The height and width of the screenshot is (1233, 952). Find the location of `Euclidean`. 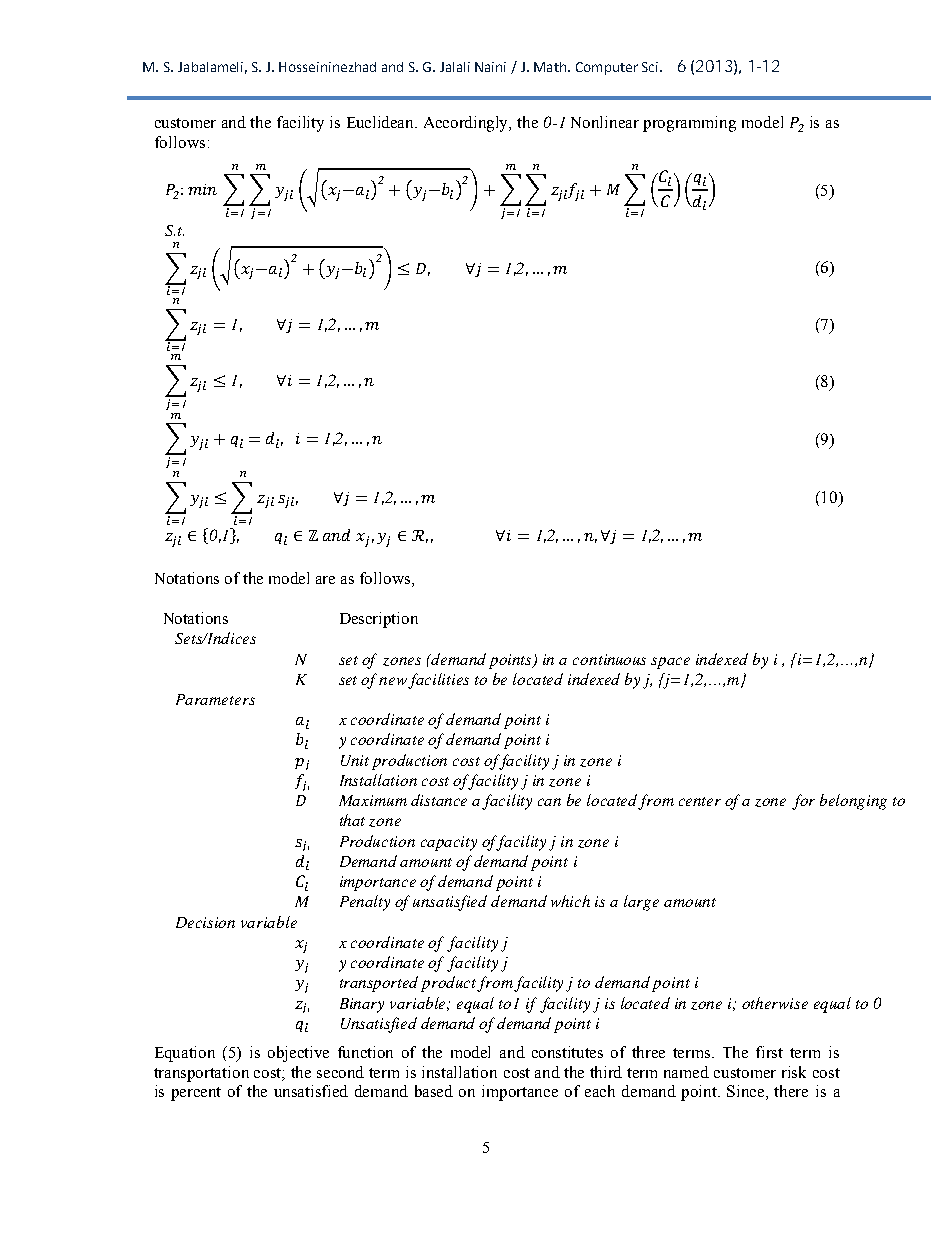

Euclidean is located at coordinates (382, 122).
